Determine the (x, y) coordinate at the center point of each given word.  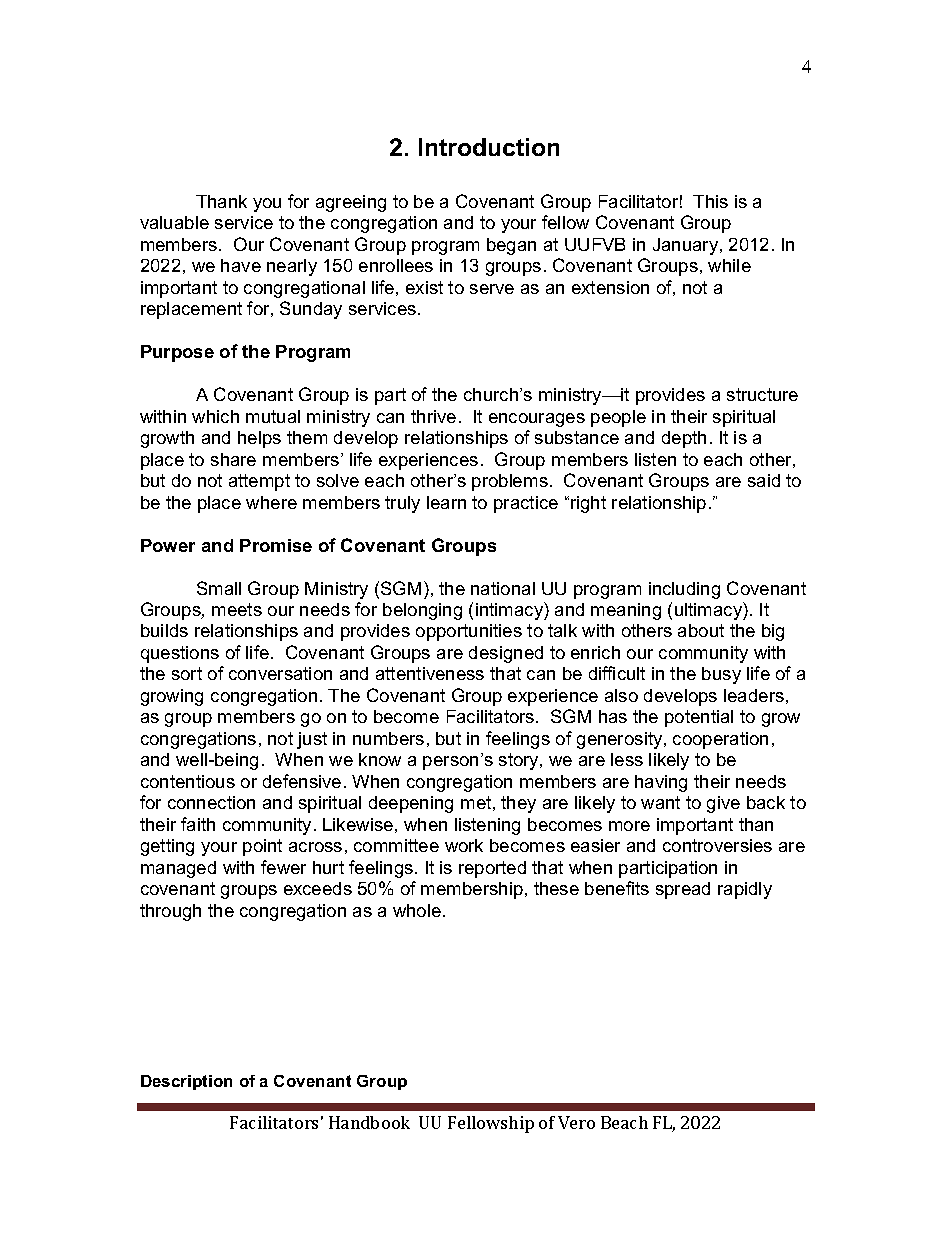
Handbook (369, 1122)
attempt (259, 482)
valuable (174, 222)
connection (211, 802)
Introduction (489, 147)
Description (186, 1082)
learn (446, 502)
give (723, 804)
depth (684, 439)
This (710, 201)
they (518, 804)
